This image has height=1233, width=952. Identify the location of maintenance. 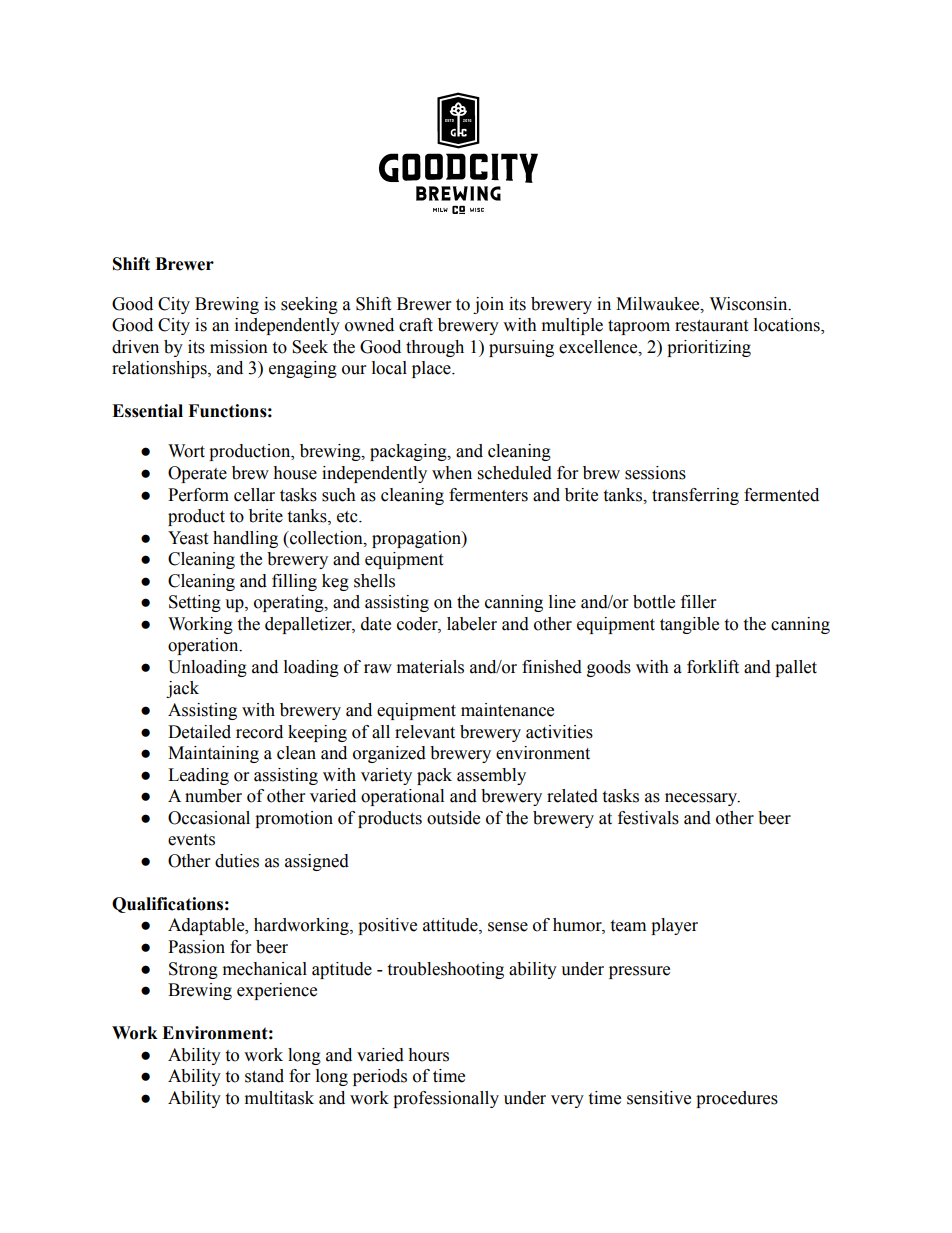
(507, 710).
